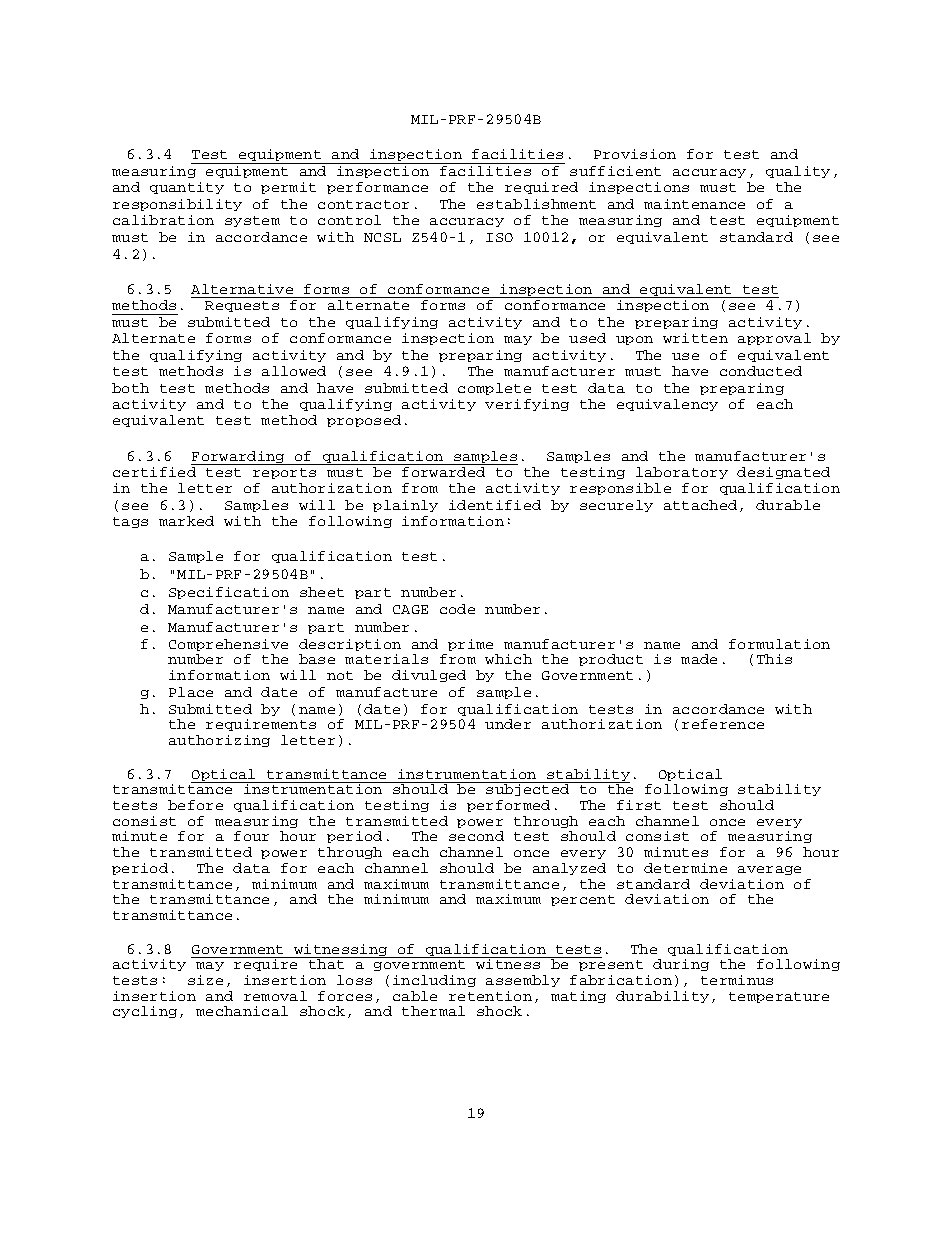 Image resolution: width=952 pixels, height=1233 pixels. I want to click on establishment, so click(536, 204).
